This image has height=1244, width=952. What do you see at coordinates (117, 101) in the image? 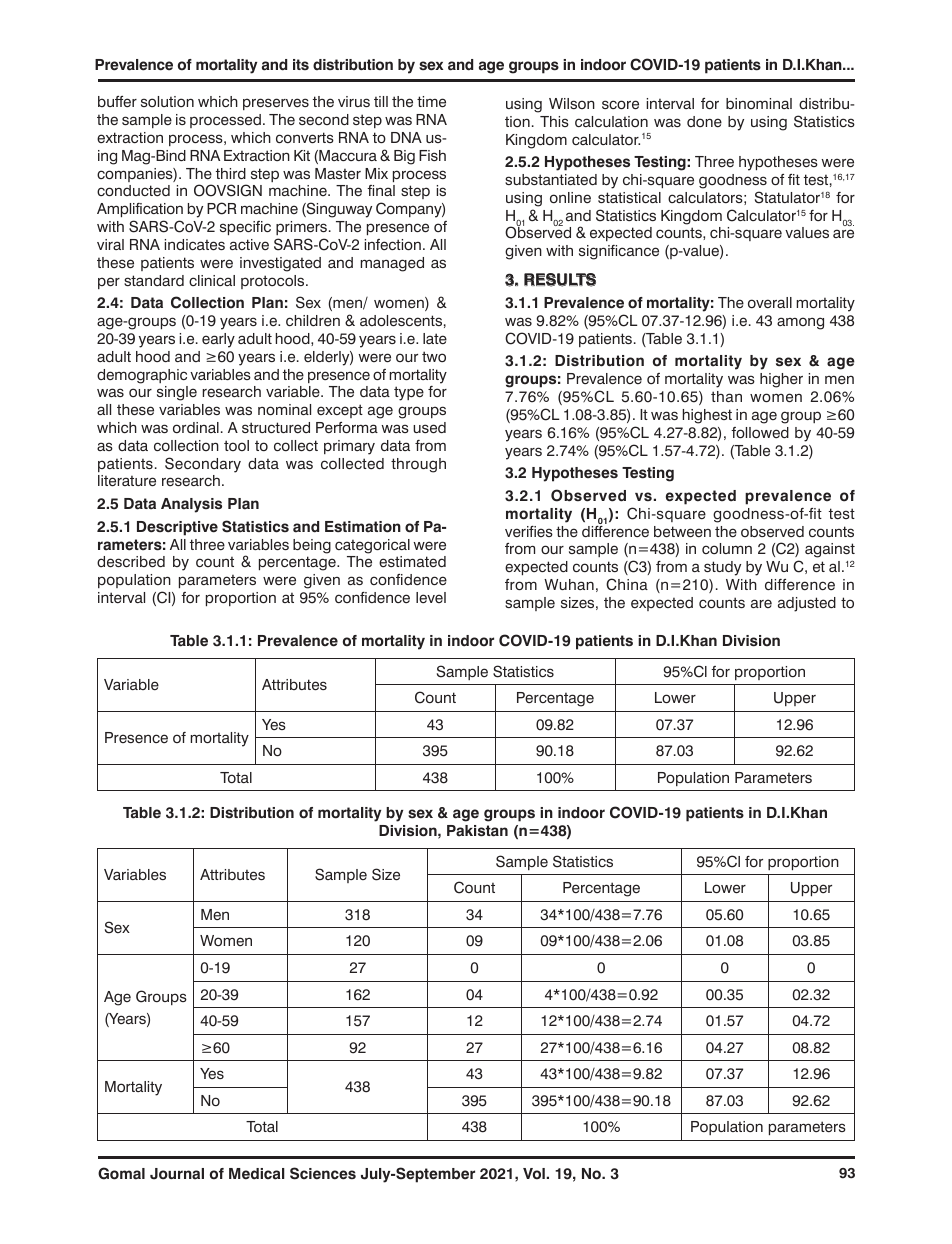
I see `buffer` at bounding box center [117, 101].
